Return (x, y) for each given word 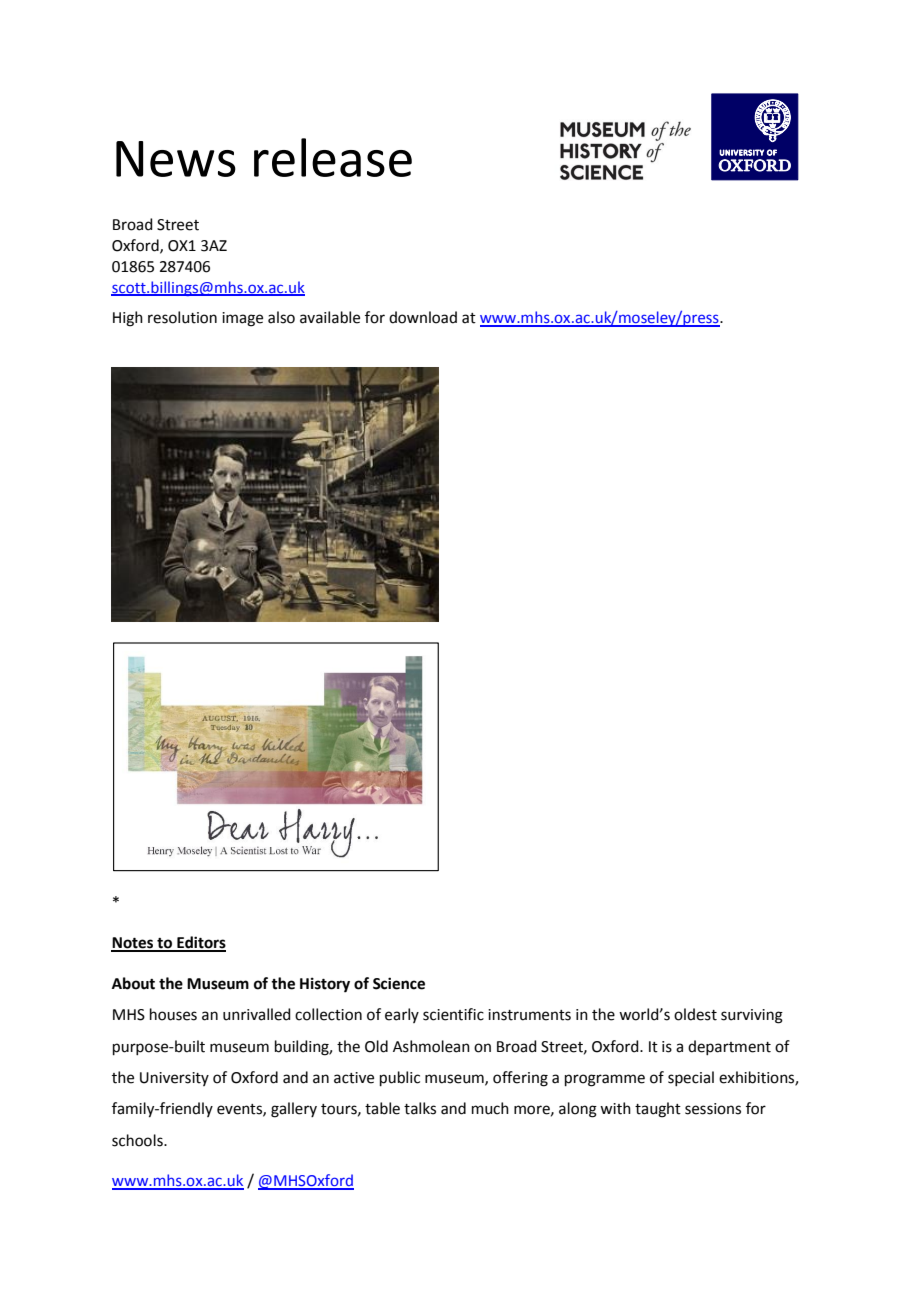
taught (658, 1110)
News (176, 159)
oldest (695, 1014)
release (333, 157)
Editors (200, 943)
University (174, 1079)
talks (420, 1108)
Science (399, 983)
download (423, 317)
